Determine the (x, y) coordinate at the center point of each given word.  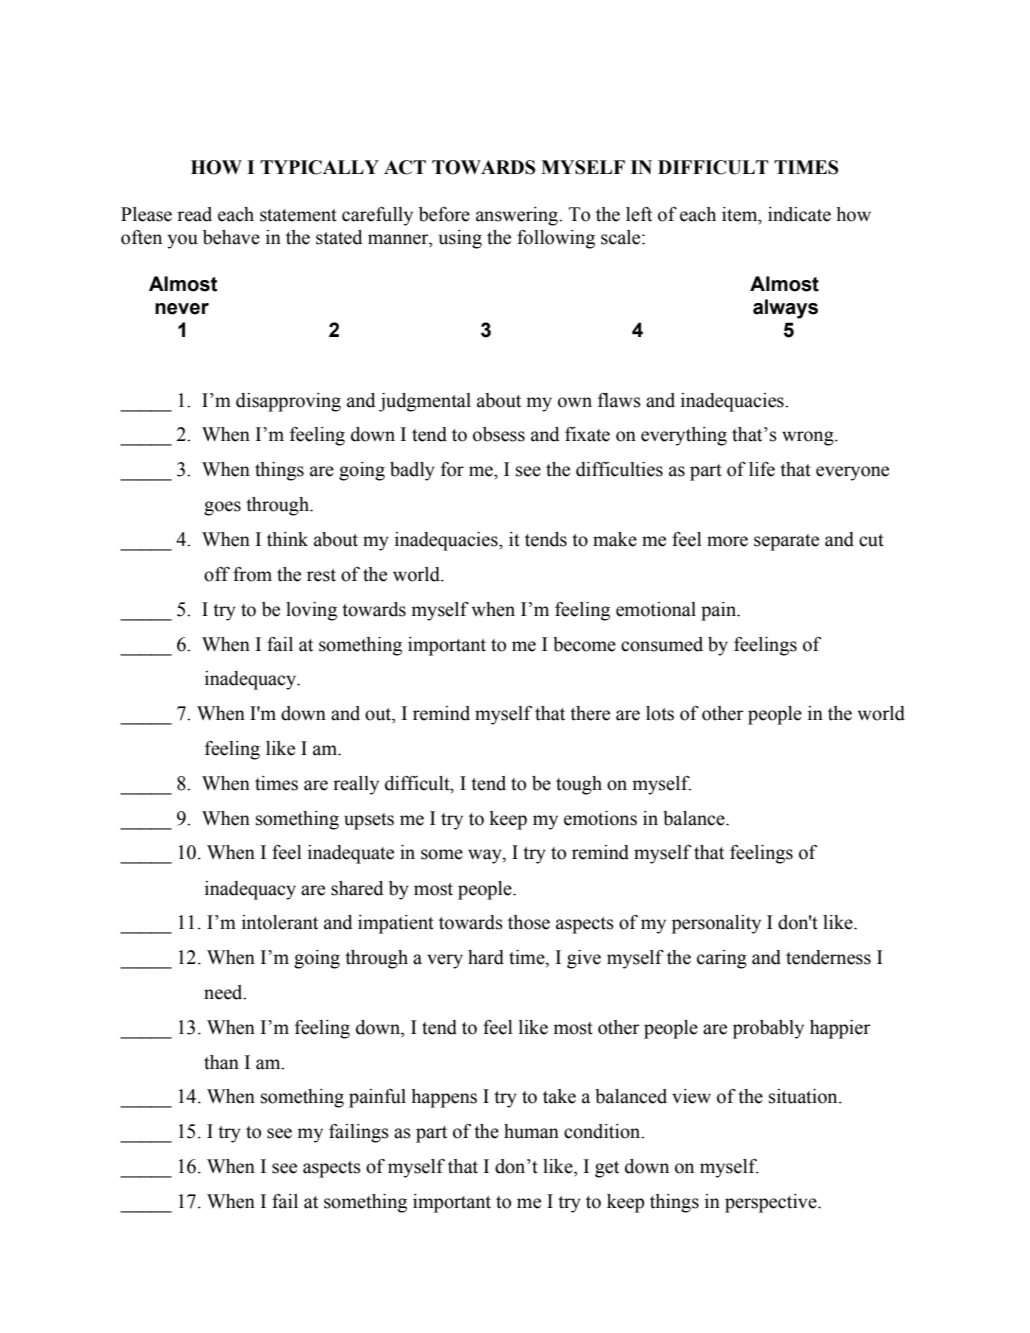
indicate (799, 214)
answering (518, 216)
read (194, 214)
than (221, 1062)
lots (660, 713)
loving (311, 611)
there (590, 713)
